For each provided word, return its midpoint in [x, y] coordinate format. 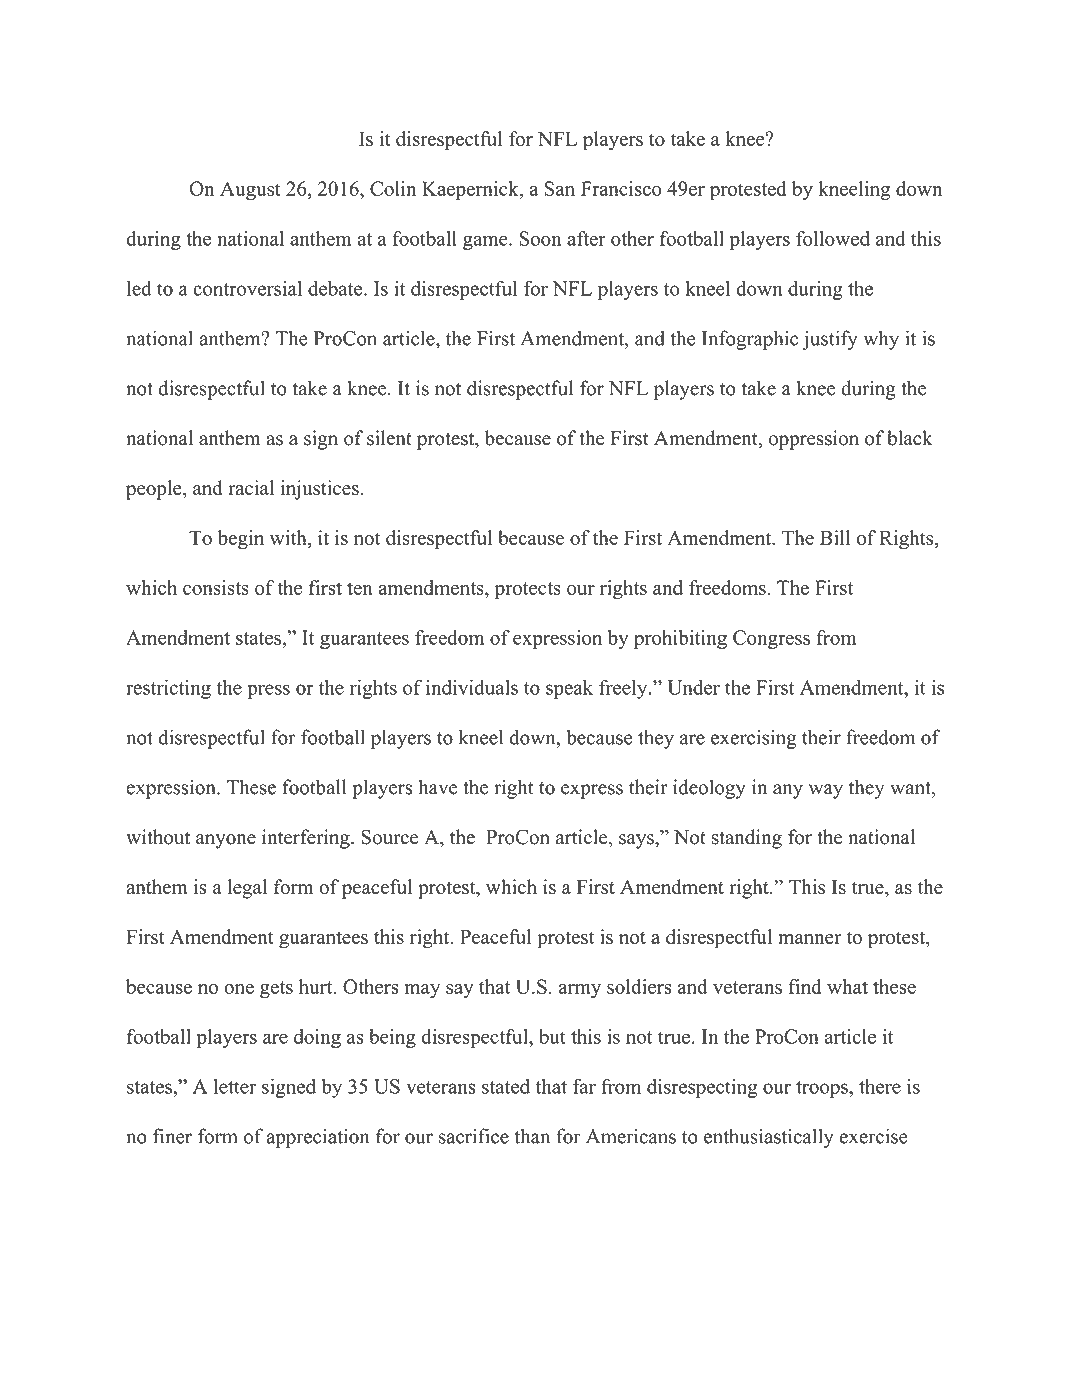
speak [569, 689]
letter [235, 1086]
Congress [771, 639]
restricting [168, 689]
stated [506, 1086]
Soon [540, 238]
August [250, 191]
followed [833, 238]
